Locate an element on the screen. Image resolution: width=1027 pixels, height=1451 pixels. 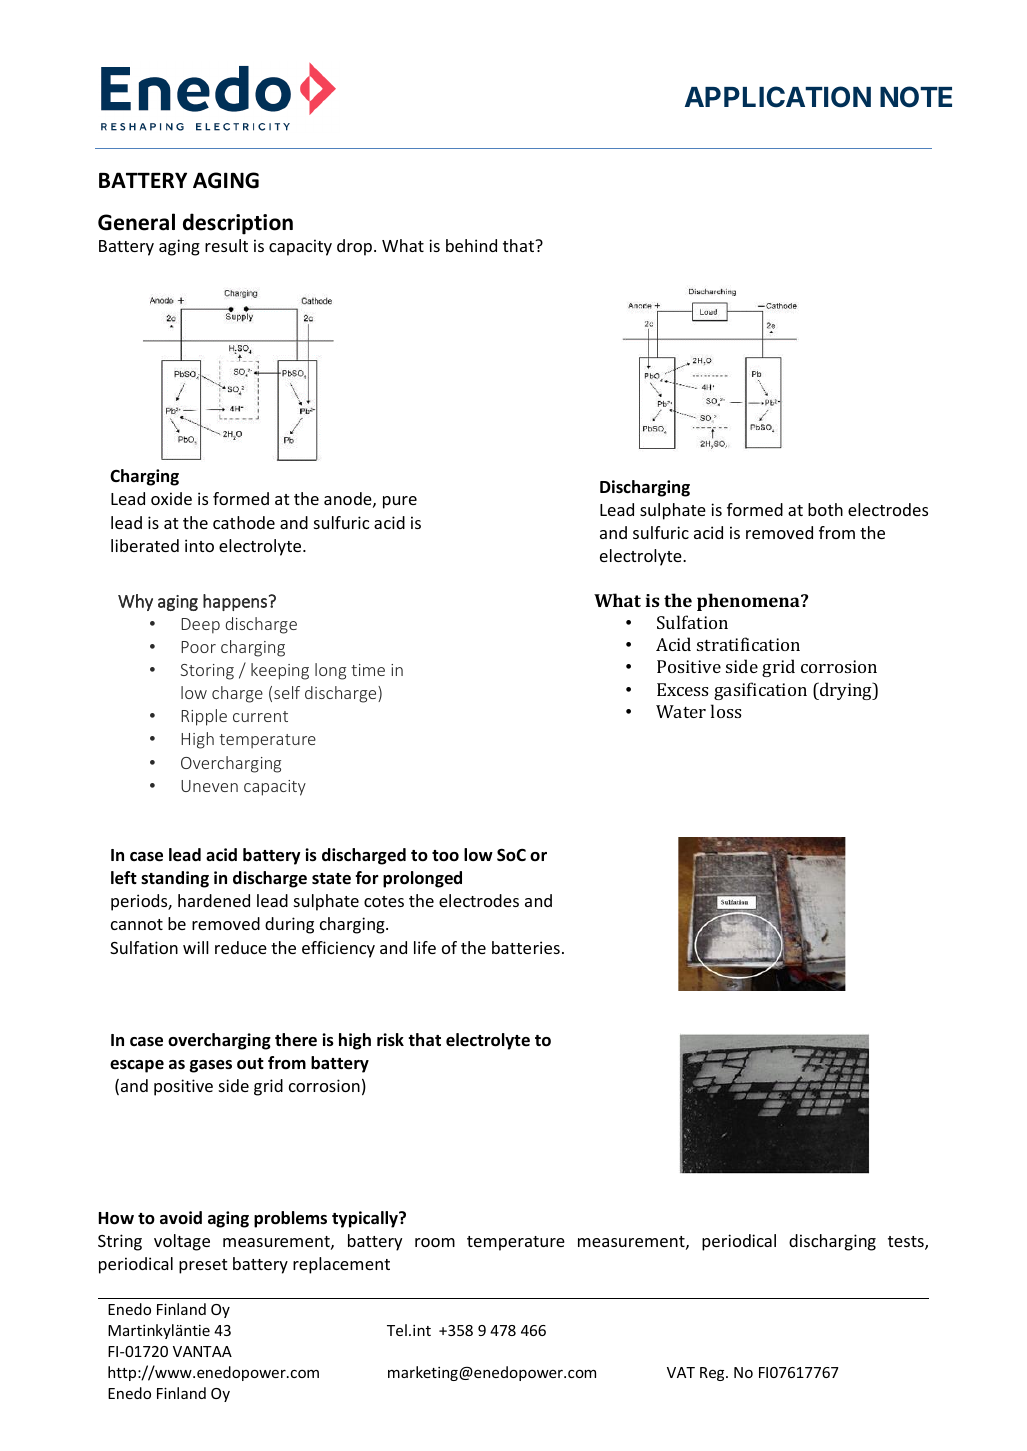
behind is located at coordinates (471, 245).
